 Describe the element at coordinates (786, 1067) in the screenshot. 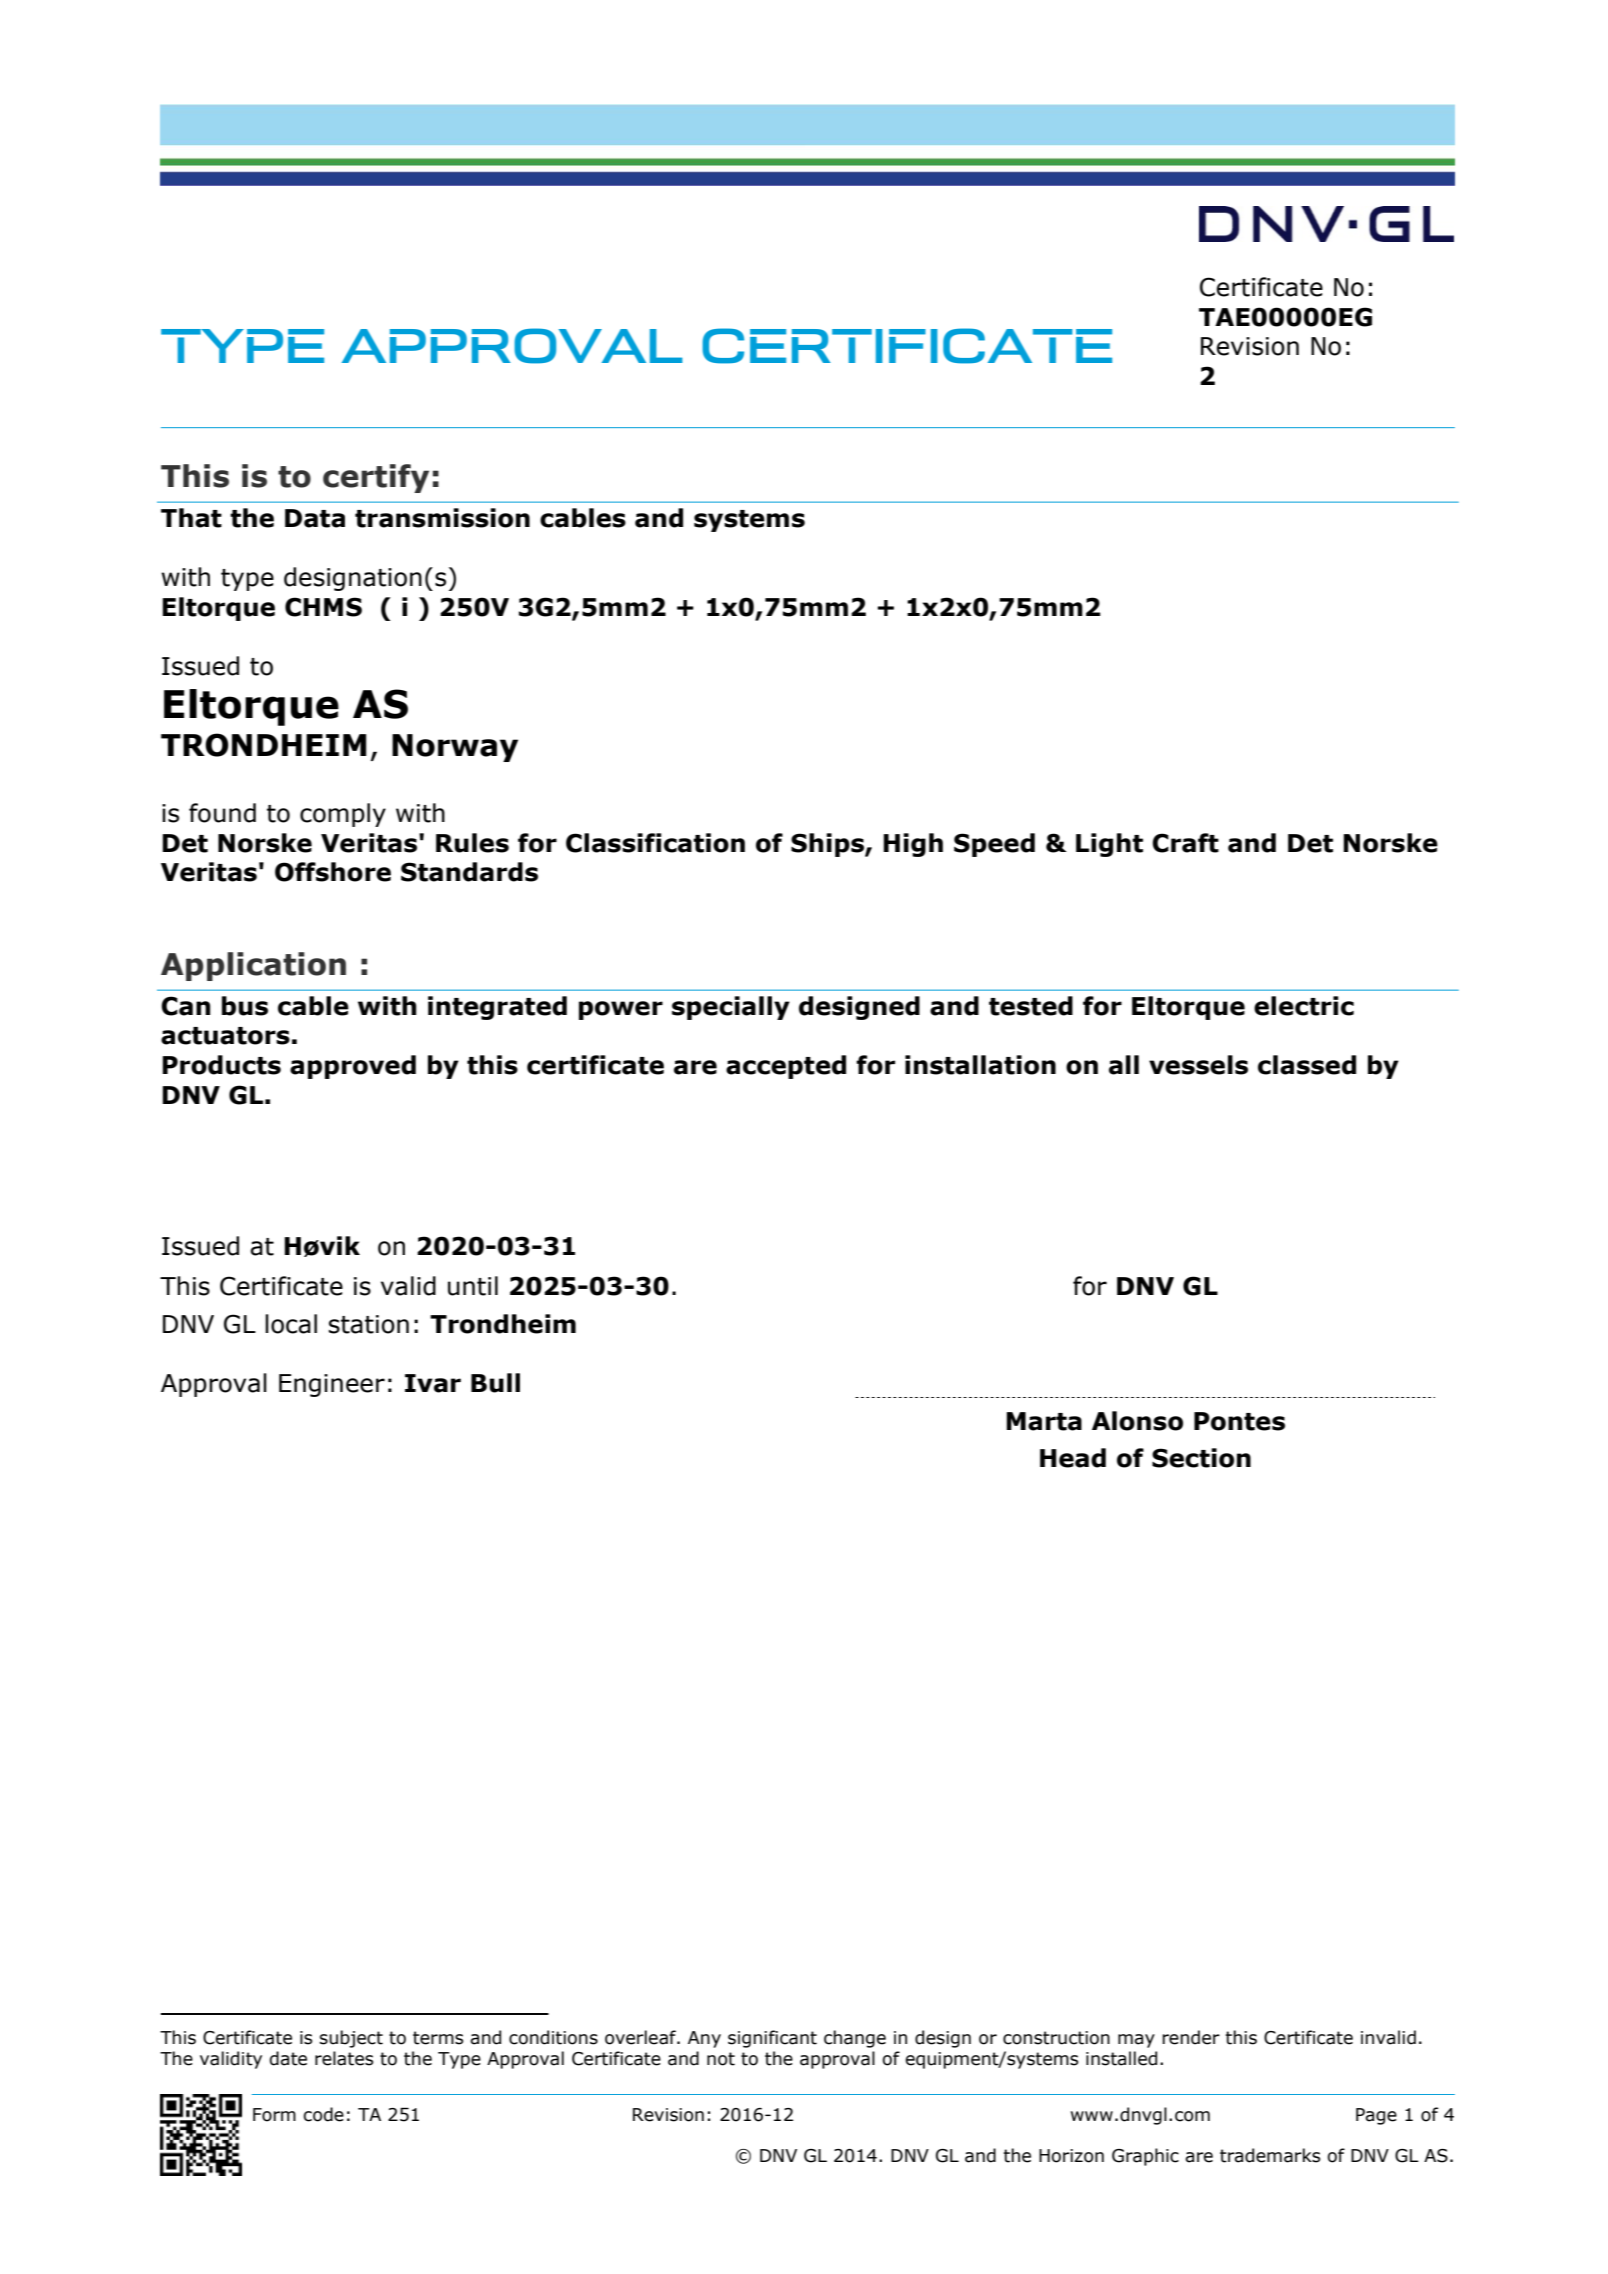

I see `accepted` at that location.
